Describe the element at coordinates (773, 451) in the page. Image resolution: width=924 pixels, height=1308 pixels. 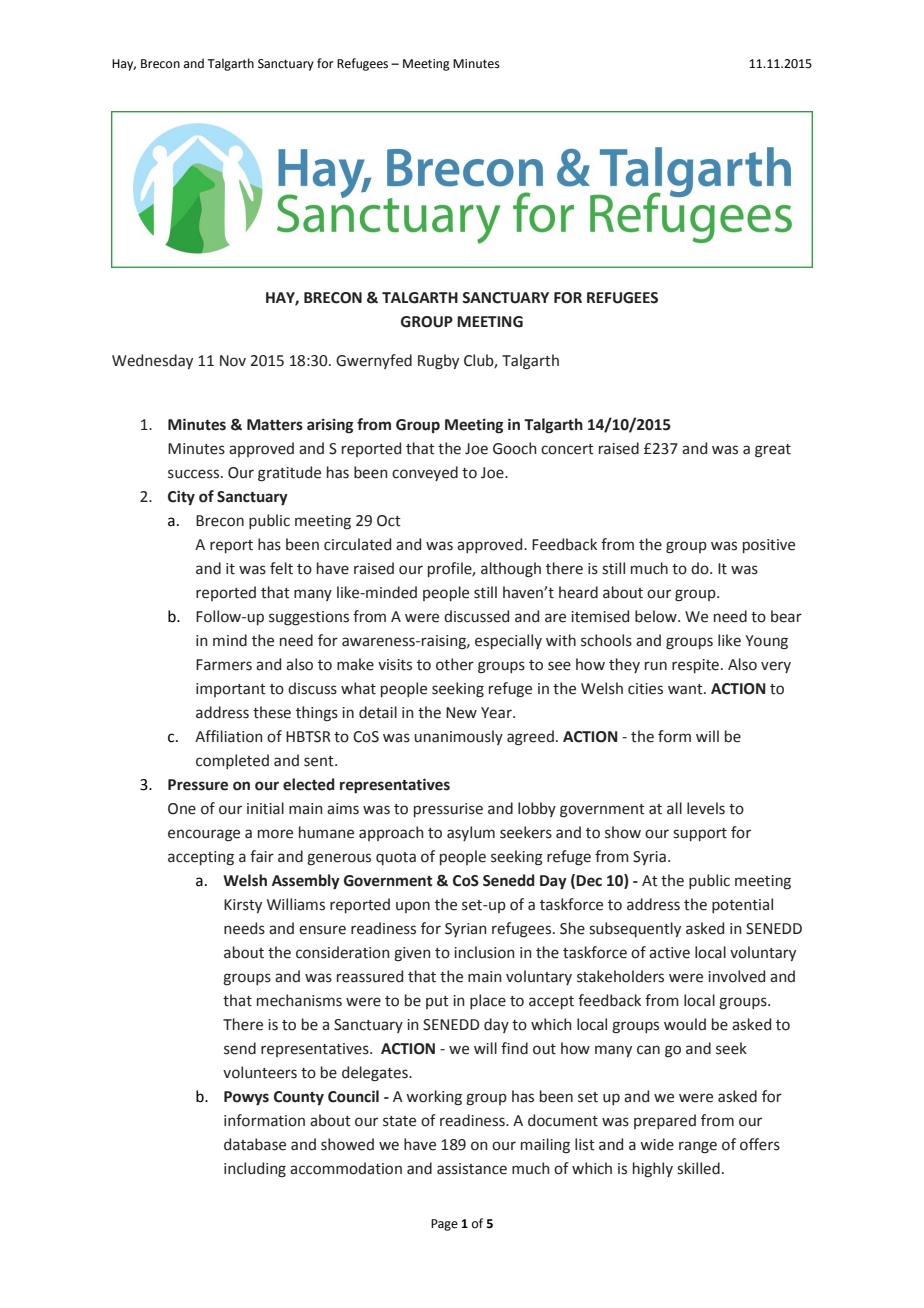
I see `great` at that location.
